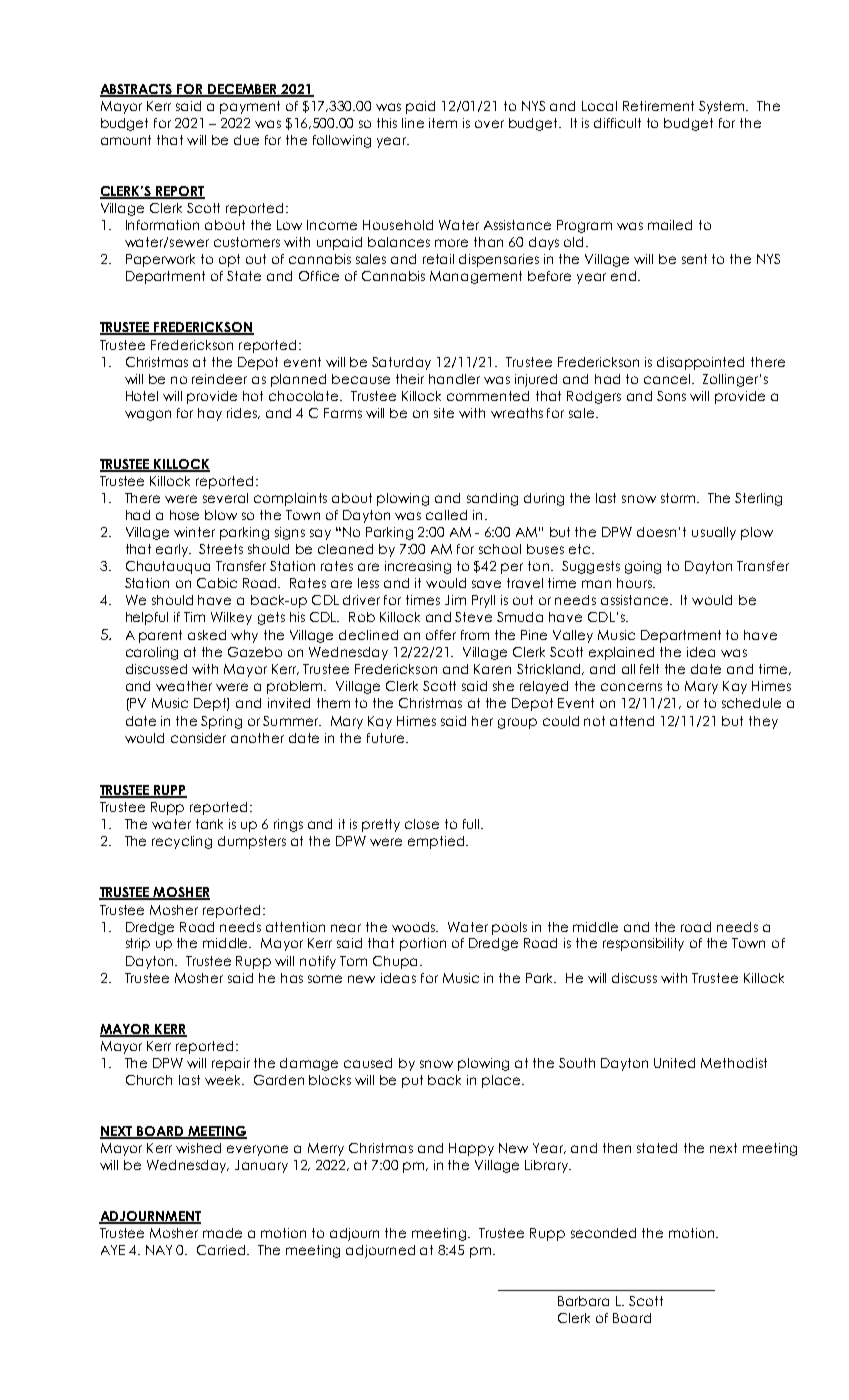 The width and height of the image is (849, 1400). Describe the element at coordinates (658, 106) in the image. I see `Retirement` at that location.
